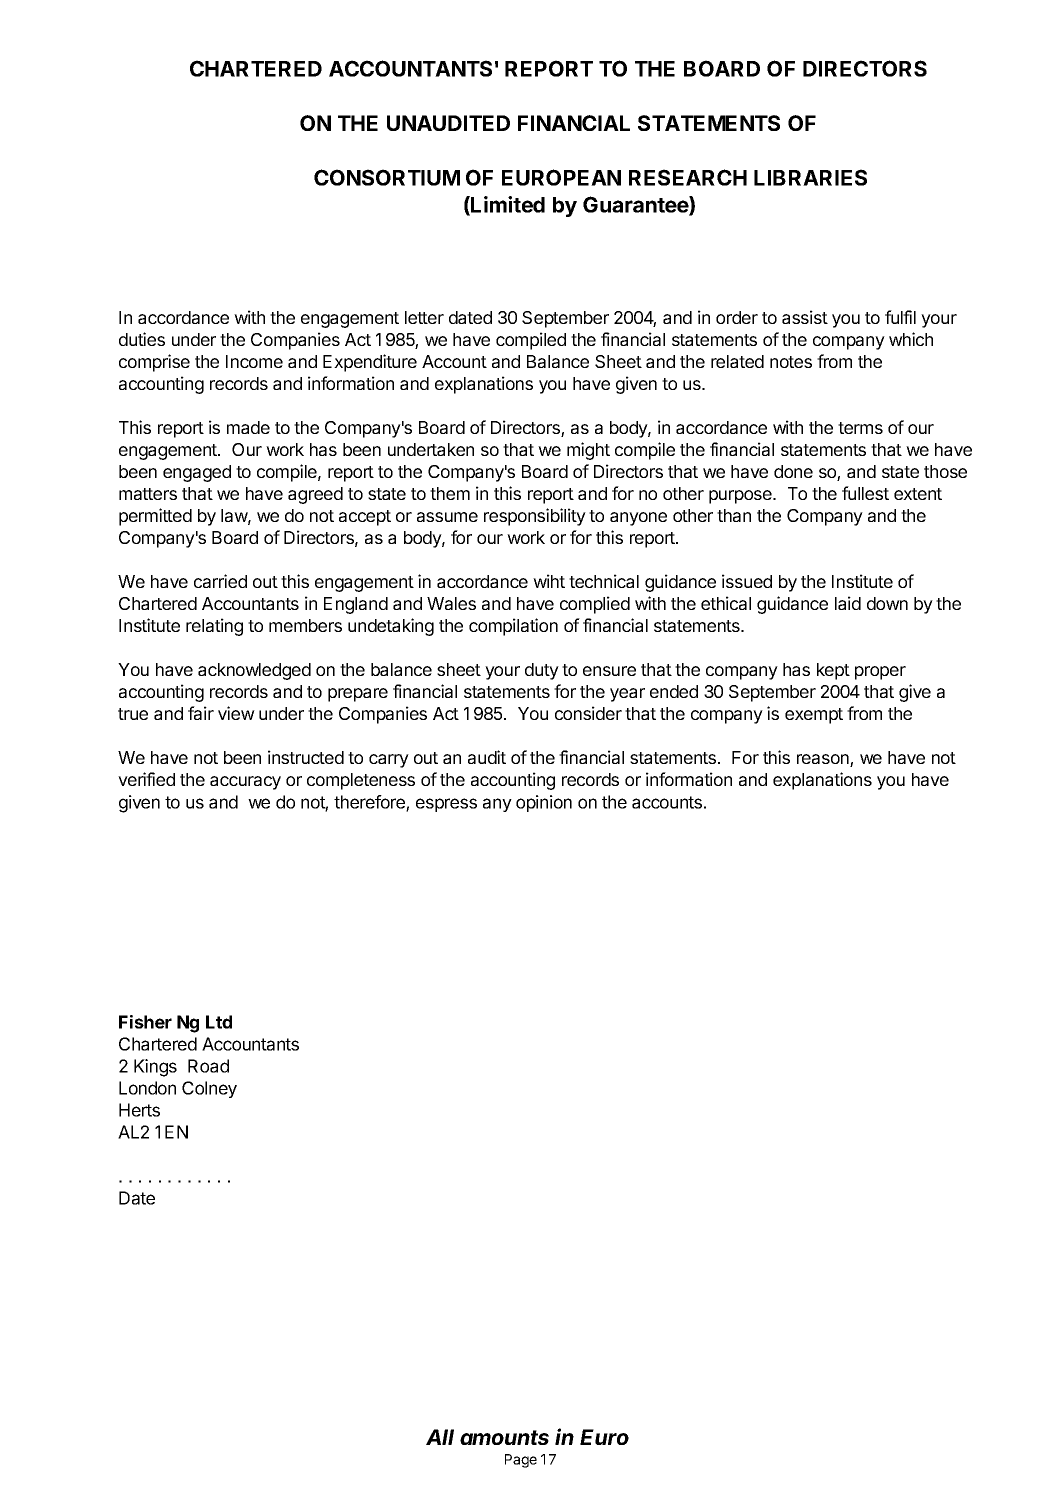  I want to click on Ltd, so click(219, 1022).
